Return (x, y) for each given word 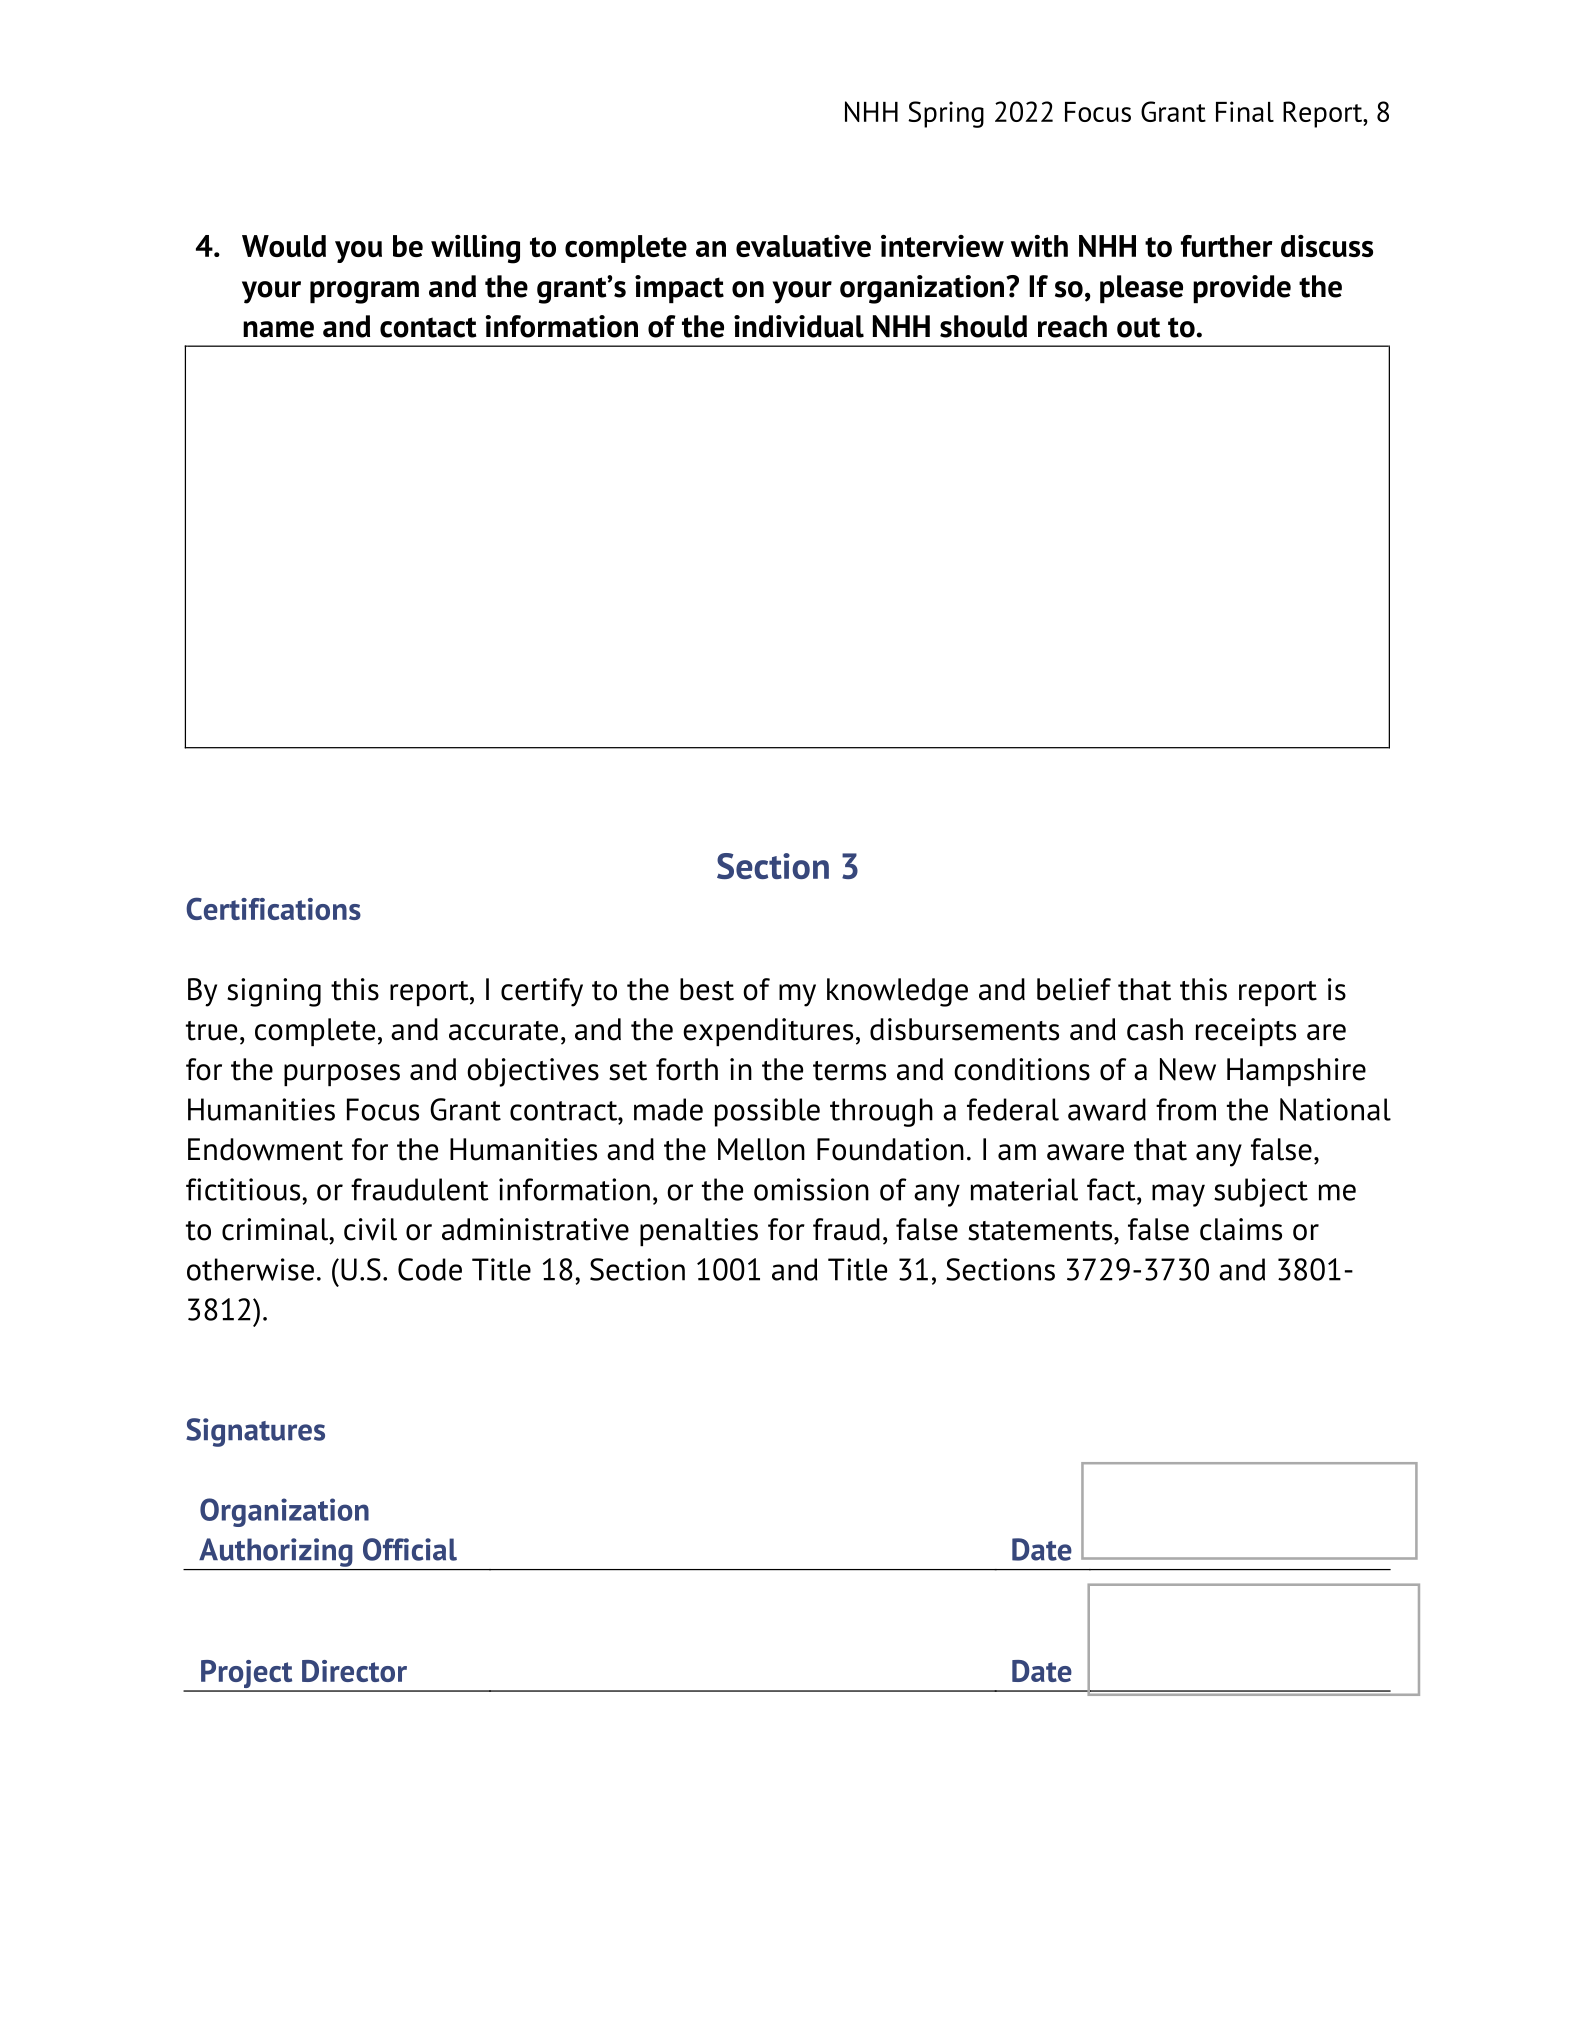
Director (354, 1671)
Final (1245, 111)
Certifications (273, 908)
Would (284, 246)
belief (1074, 989)
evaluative (803, 246)
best (707, 989)
